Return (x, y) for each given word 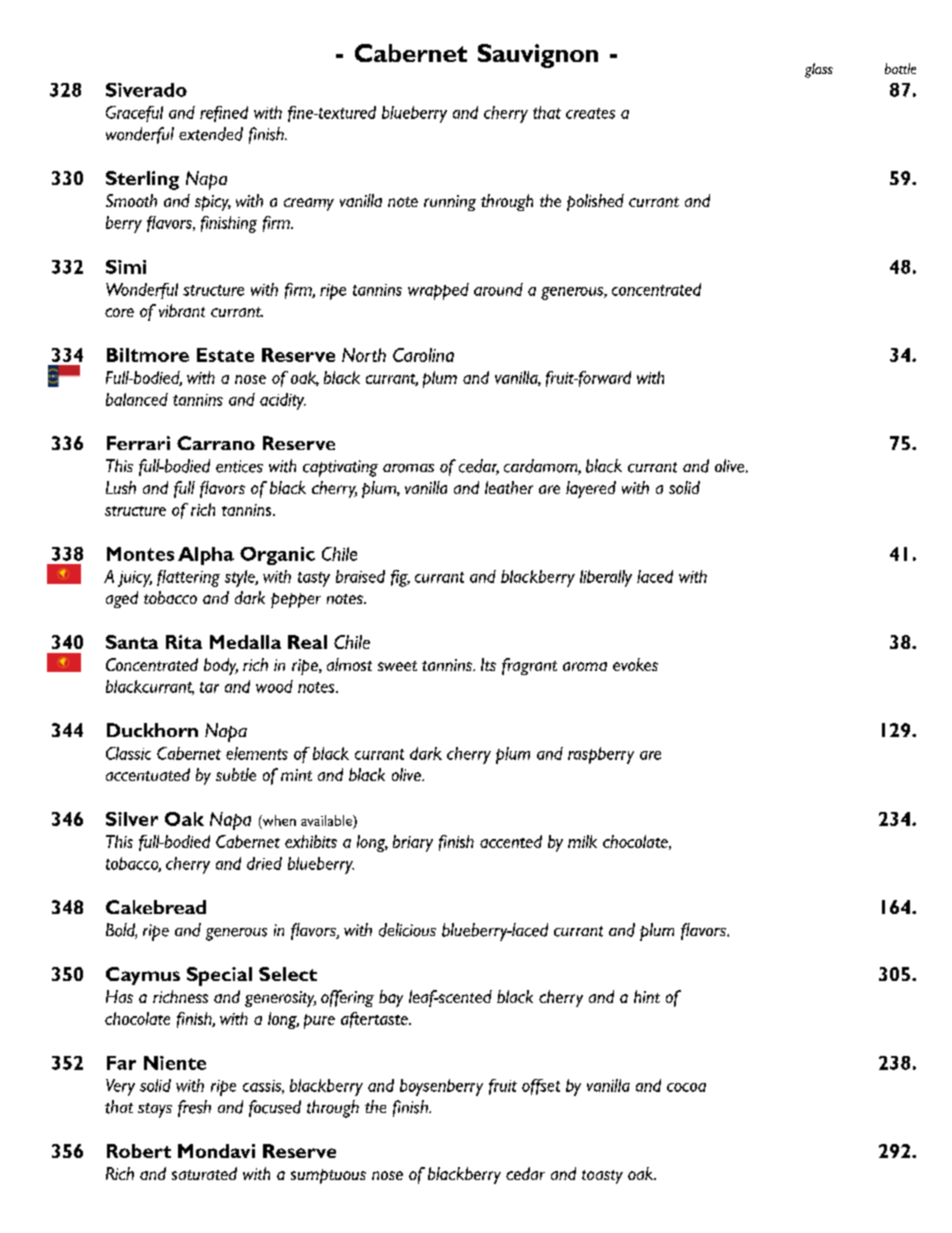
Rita (184, 642)
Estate (225, 355)
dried (264, 863)
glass (819, 70)
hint (647, 996)
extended (211, 134)
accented (511, 841)
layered (591, 489)
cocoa (686, 1087)
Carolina (423, 355)
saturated (204, 1173)
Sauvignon (538, 56)
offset (541, 1087)
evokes (635, 664)
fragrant (529, 666)
